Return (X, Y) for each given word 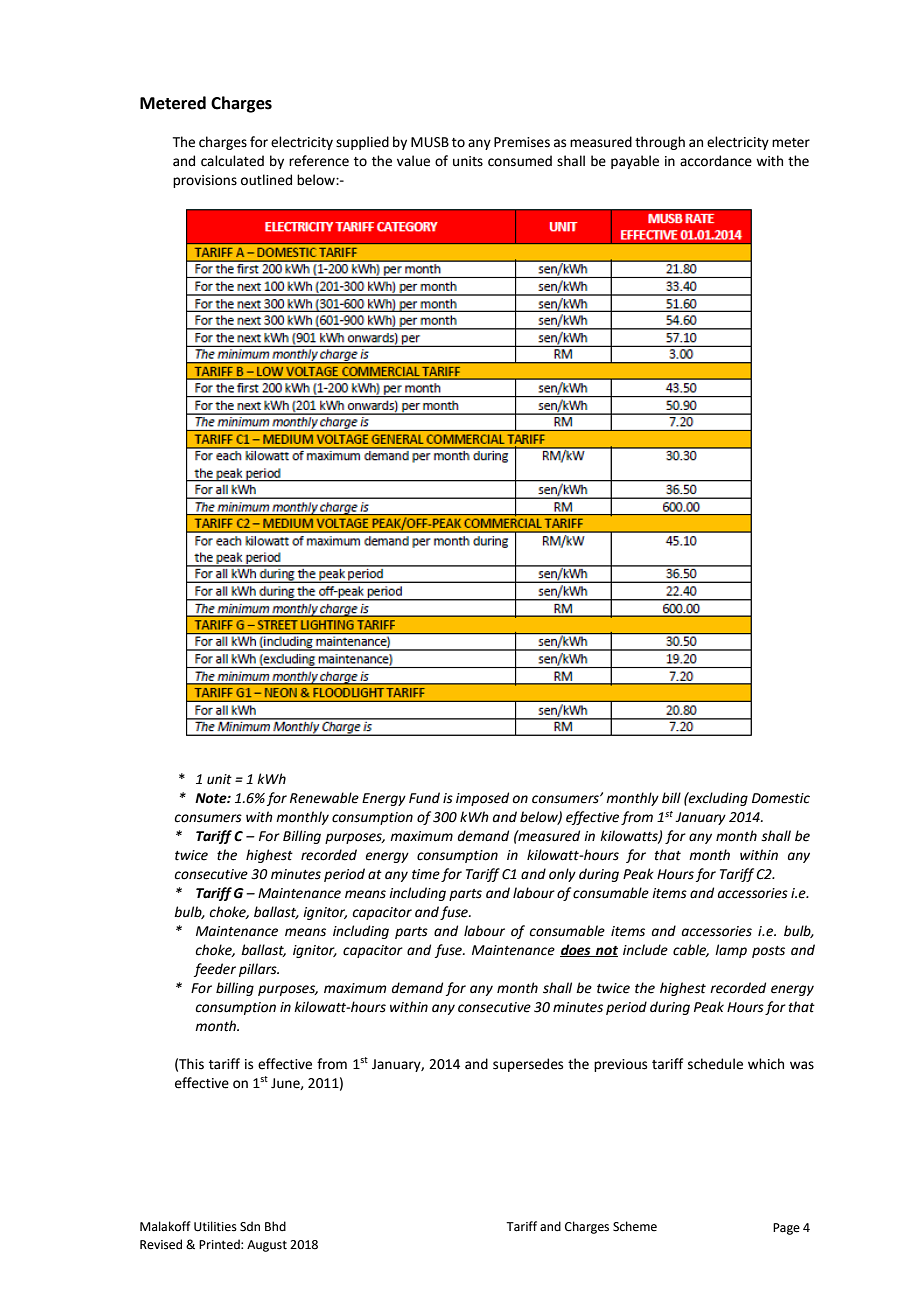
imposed (482, 799)
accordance (716, 161)
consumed (520, 161)
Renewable (324, 798)
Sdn (250, 1226)
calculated (232, 161)
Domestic (781, 798)
